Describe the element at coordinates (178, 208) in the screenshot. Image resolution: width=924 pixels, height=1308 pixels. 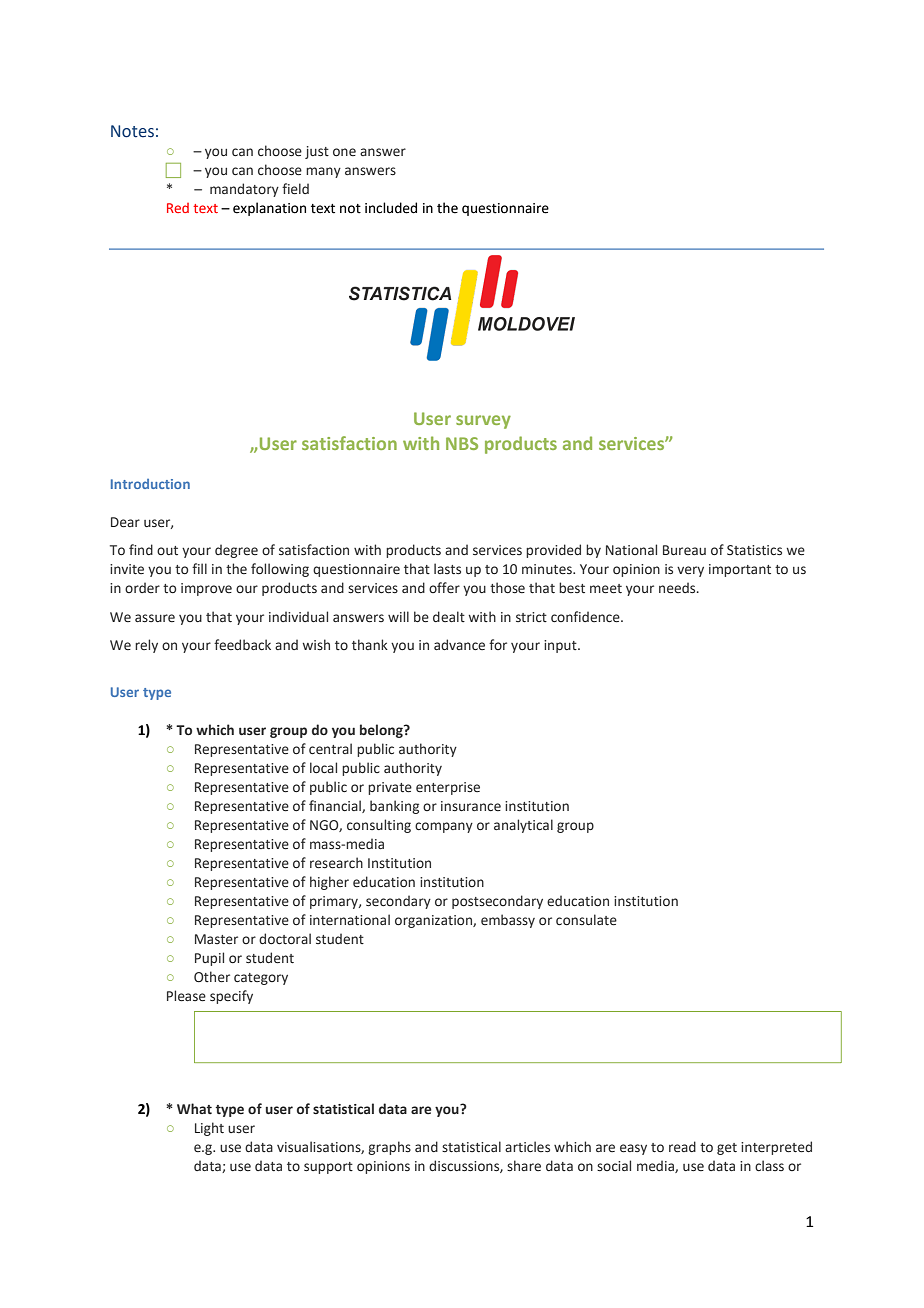
I see `Red` at that location.
